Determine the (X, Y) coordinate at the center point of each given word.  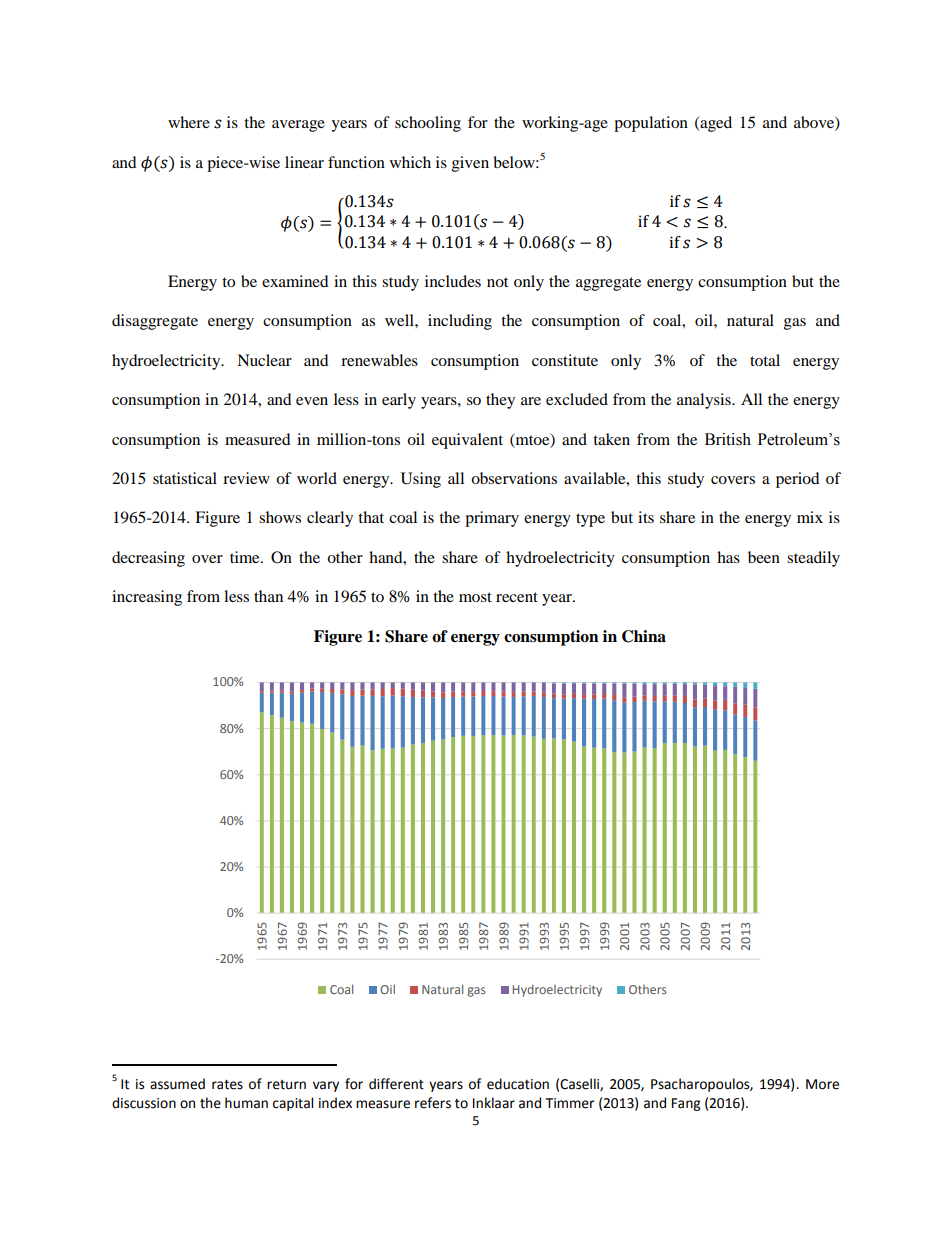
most (475, 597)
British (728, 439)
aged (715, 124)
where (189, 122)
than (268, 596)
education (518, 1084)
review (246, 478)
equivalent (467, 441)
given (470, 164)
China (644, 636)
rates (227, 1085)
